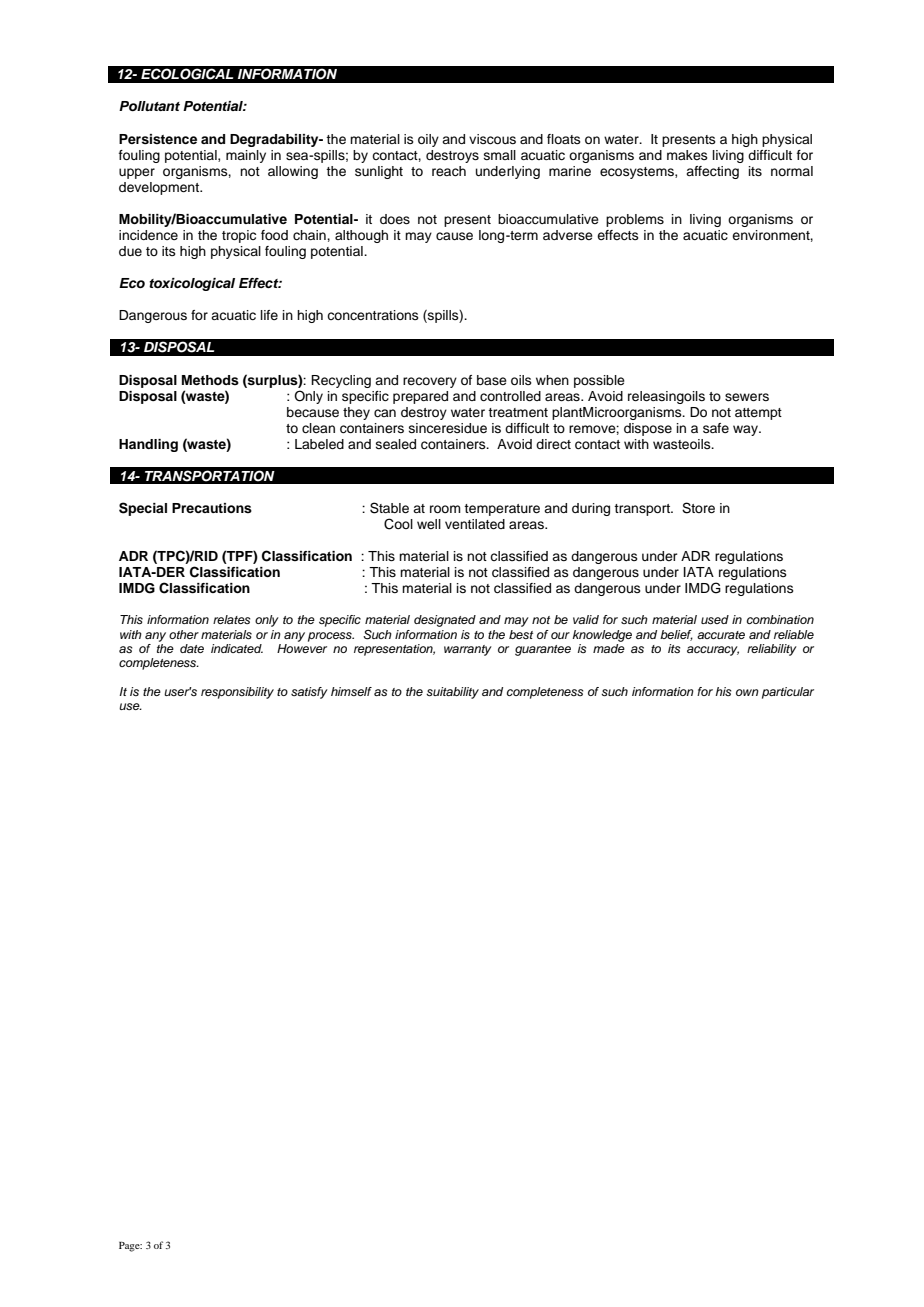 This document has height=1307, width=924. I want to click on Precautions, so click(212, 508).
